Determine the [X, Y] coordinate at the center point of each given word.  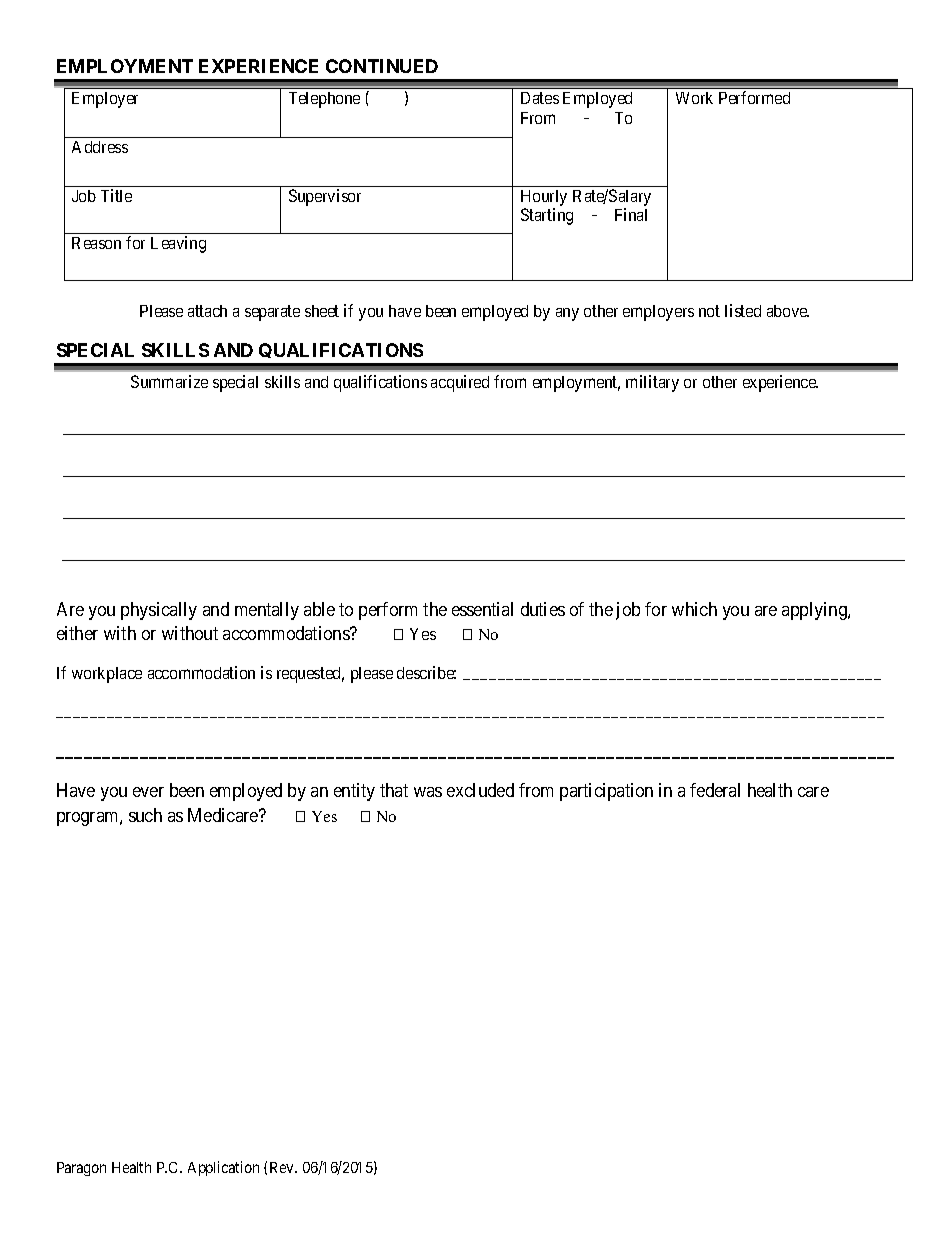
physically [159, 611]
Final [631, 214]
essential [482, 609]
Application [223, 1168]
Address [100, 147]
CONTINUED [382, 66]
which [694, 609]
